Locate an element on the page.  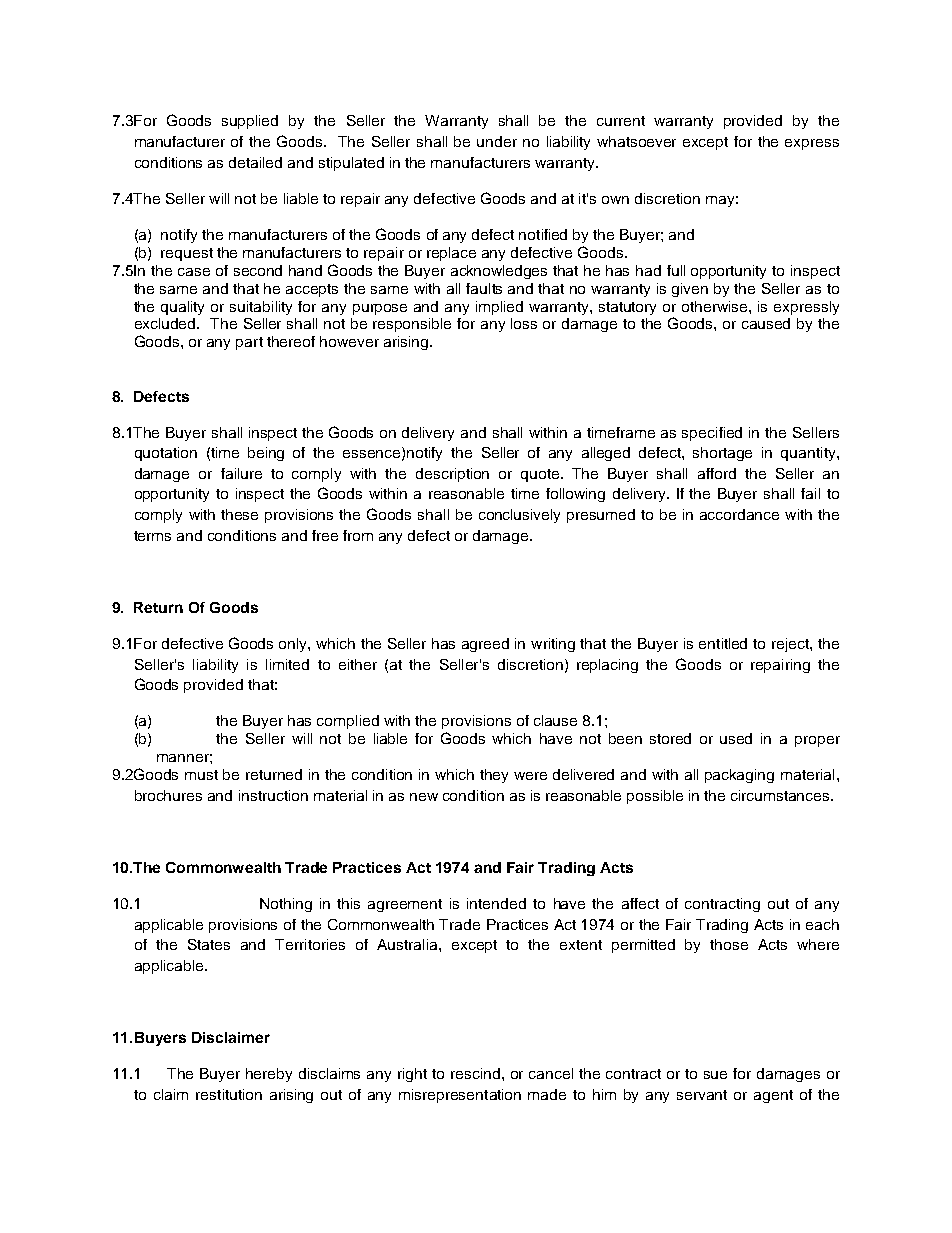
rescind is located at coordinates (477, 1073).
